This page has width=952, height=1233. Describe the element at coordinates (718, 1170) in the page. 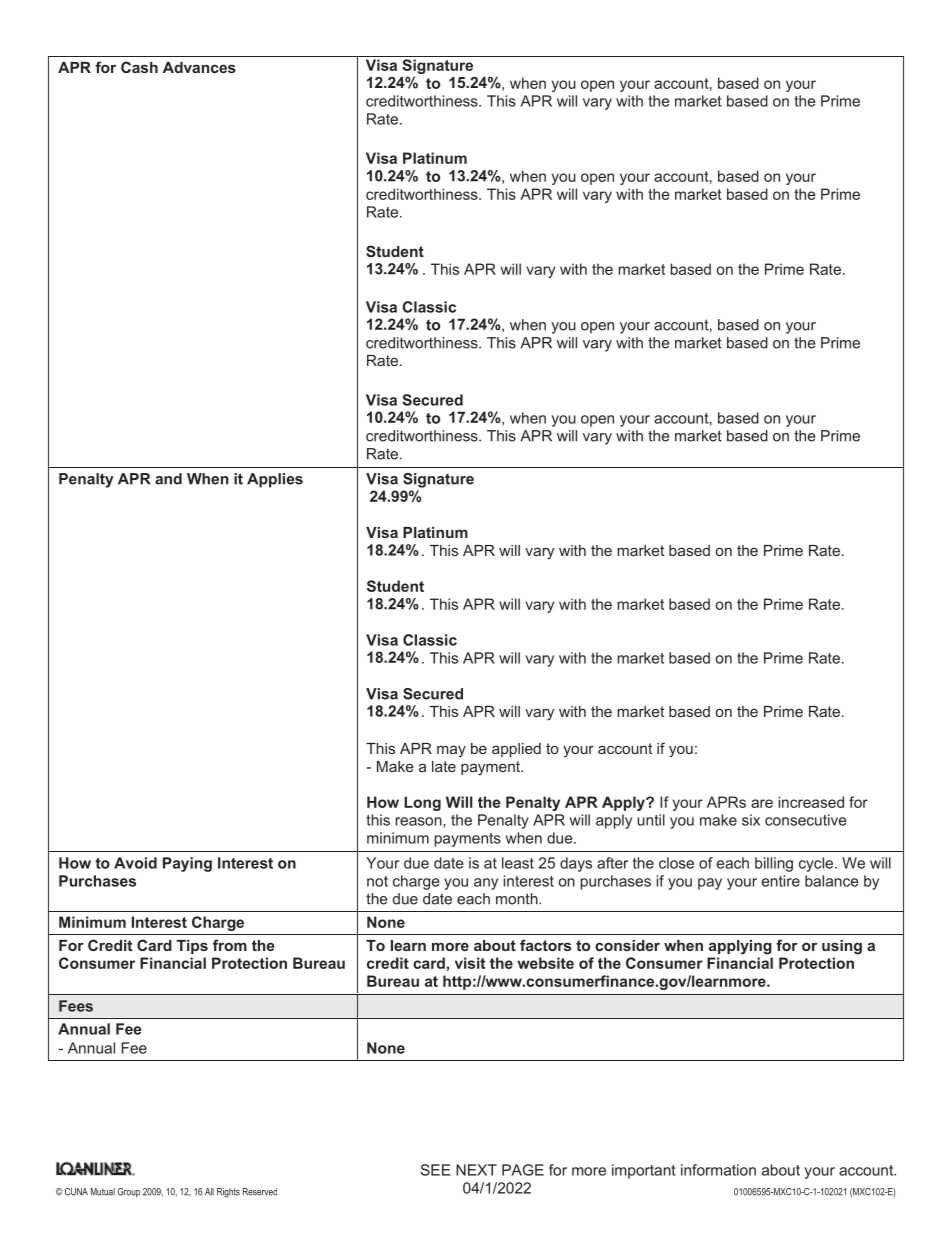

I see `information` at that location.
